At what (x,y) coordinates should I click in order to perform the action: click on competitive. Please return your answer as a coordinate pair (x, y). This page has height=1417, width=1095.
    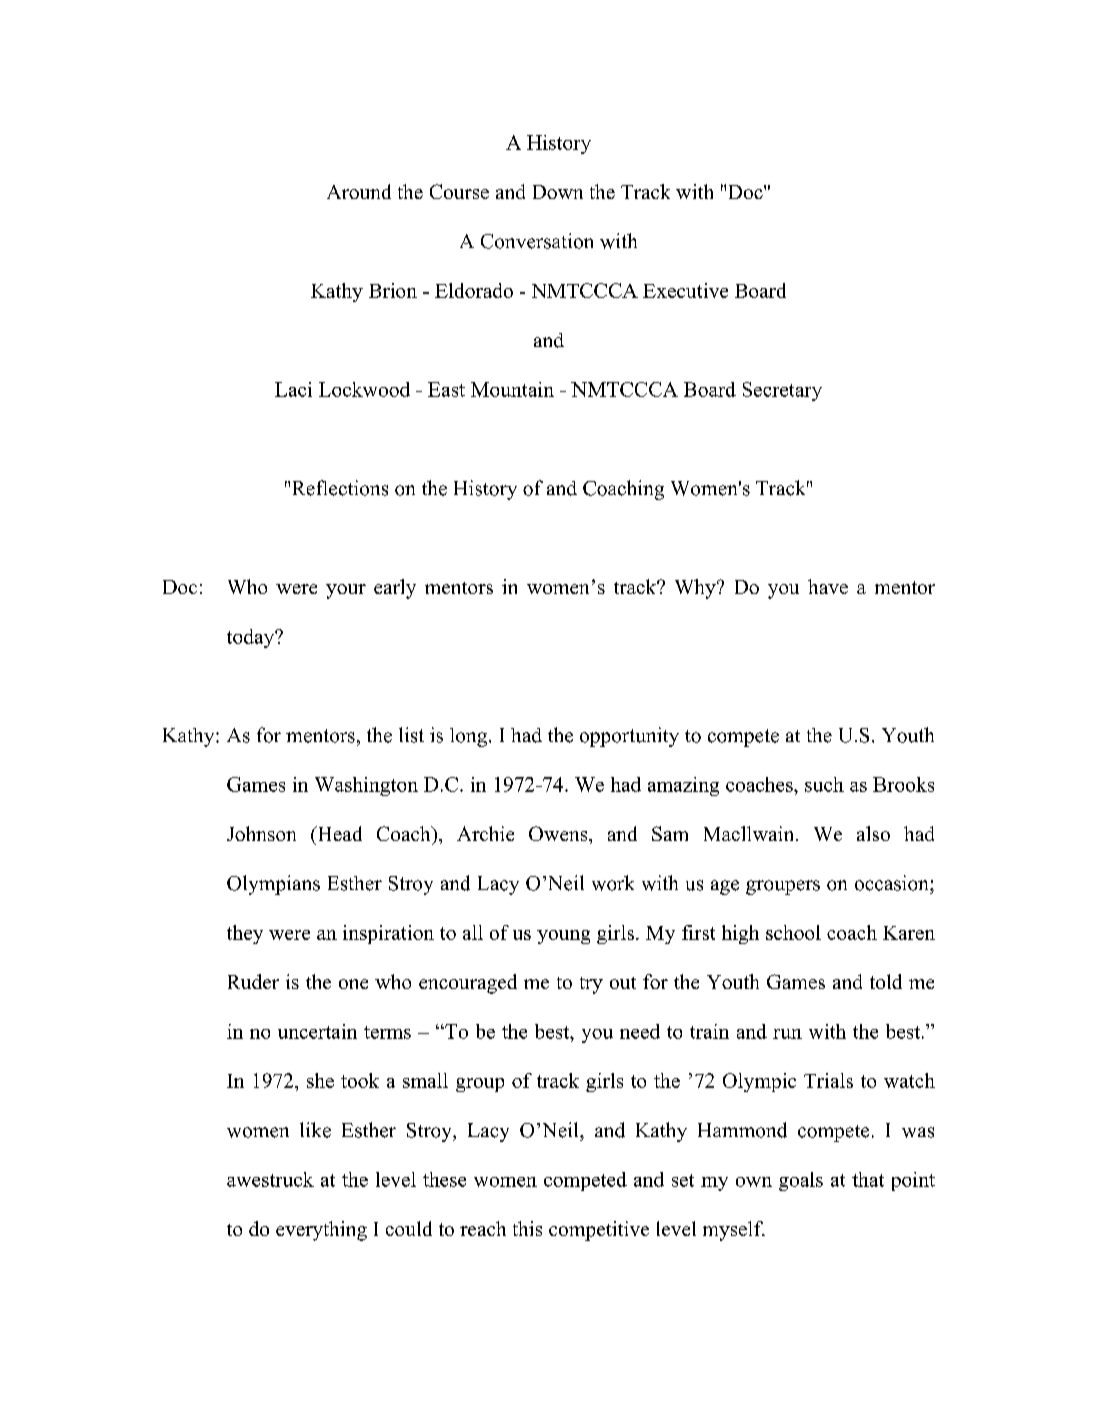
    Looking at the image, I should click on (599, 1231).
